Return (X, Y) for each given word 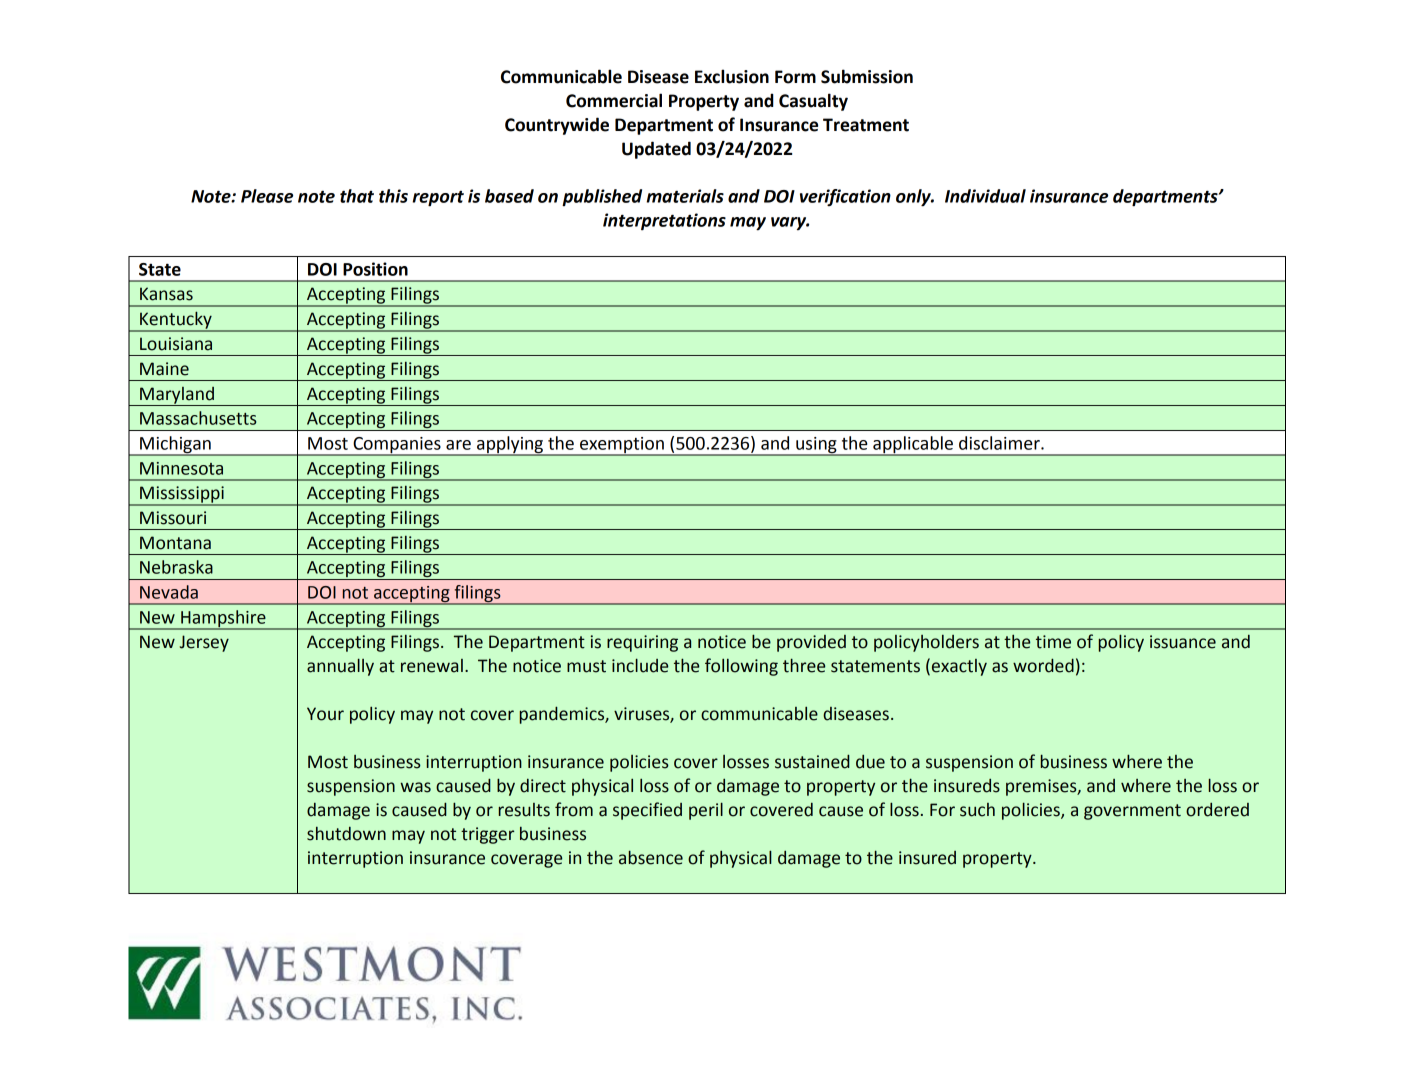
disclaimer (1000, 443)
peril (706, 811)
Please (267, 196)
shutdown (346, 834)
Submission (867, 76)
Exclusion (732, 76)
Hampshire (223, 619)
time (1053, 642)
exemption (622, 446)
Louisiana (176, 344)
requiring (642, 643)
